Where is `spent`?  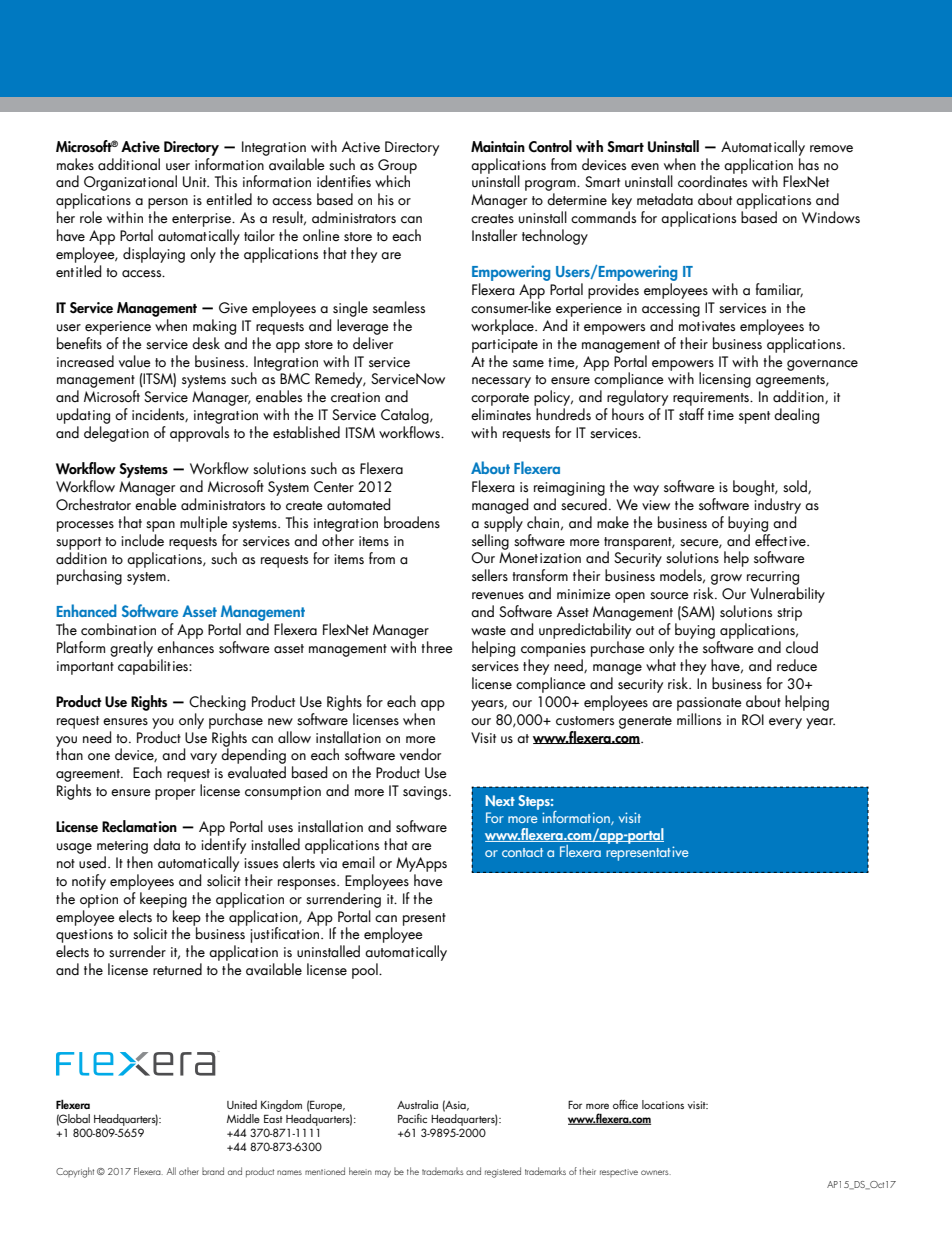 spent is located at coordinates (754, 417).
